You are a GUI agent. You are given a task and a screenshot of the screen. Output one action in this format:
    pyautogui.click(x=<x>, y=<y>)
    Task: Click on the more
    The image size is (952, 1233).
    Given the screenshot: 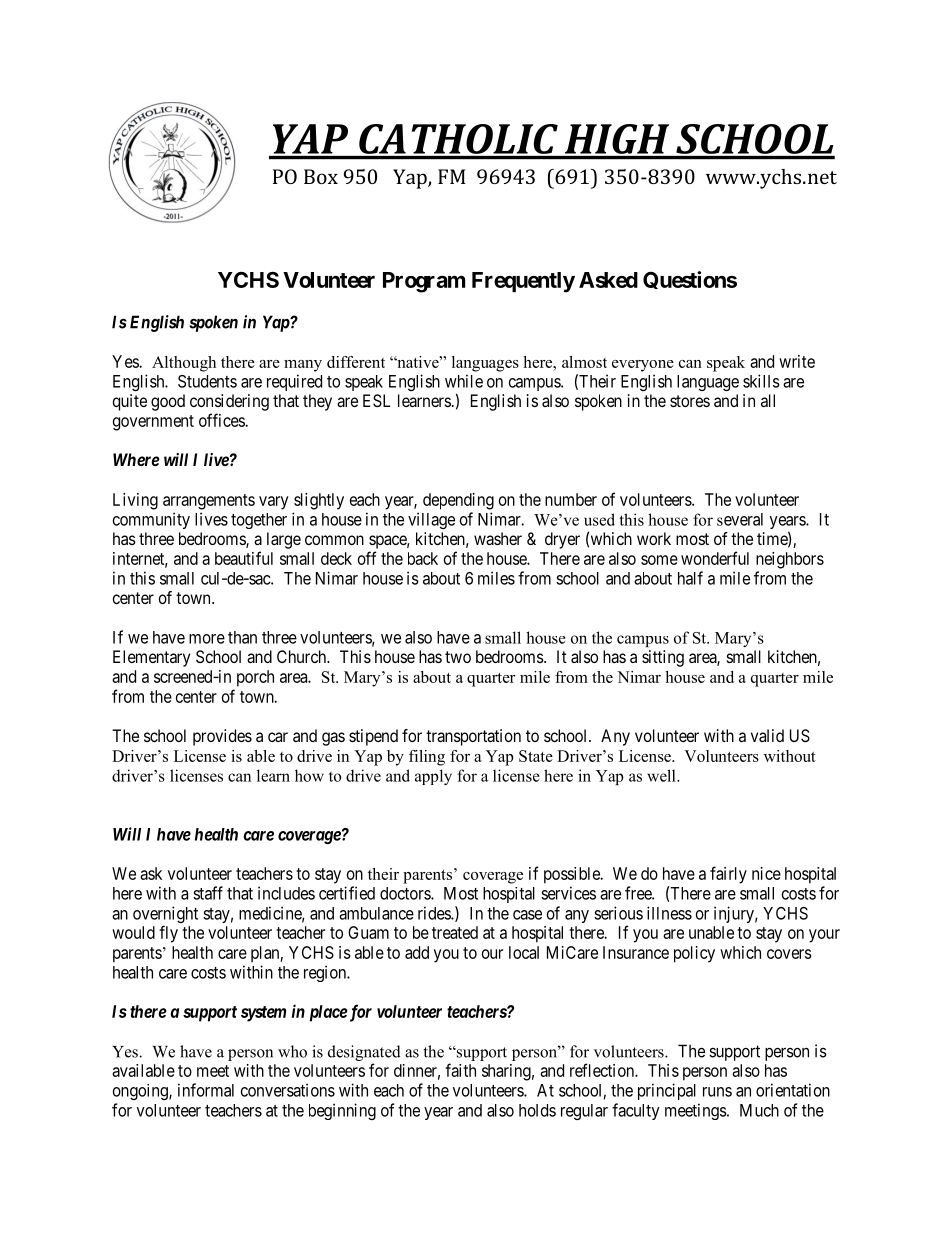 What is the action you would take?
    pyautogui.click(x=207, y=639)
